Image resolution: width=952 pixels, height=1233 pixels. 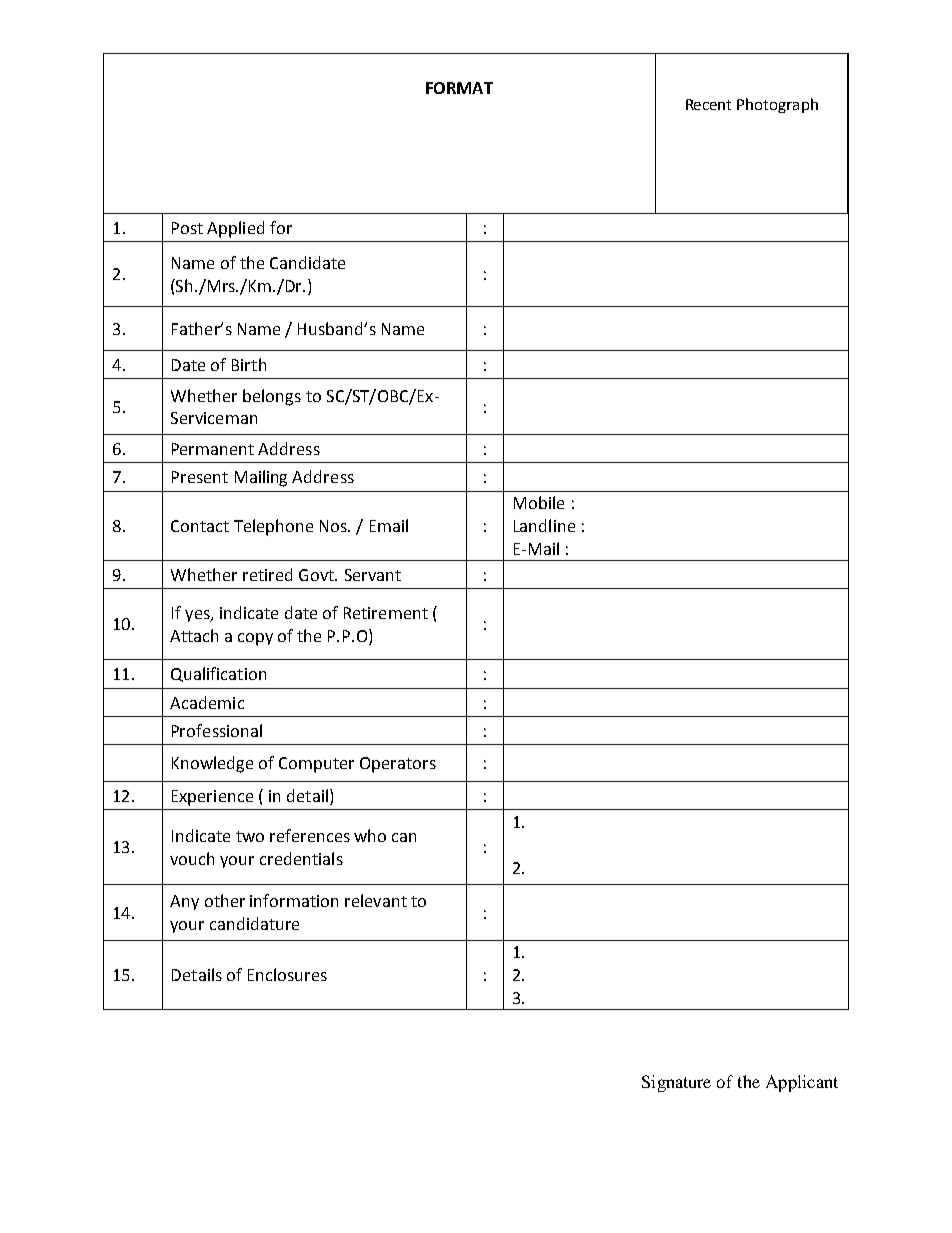 What do you see at coordinates (539, 502) in the screenshot?
I see `Mobile` at bounding box center [539, 502].
